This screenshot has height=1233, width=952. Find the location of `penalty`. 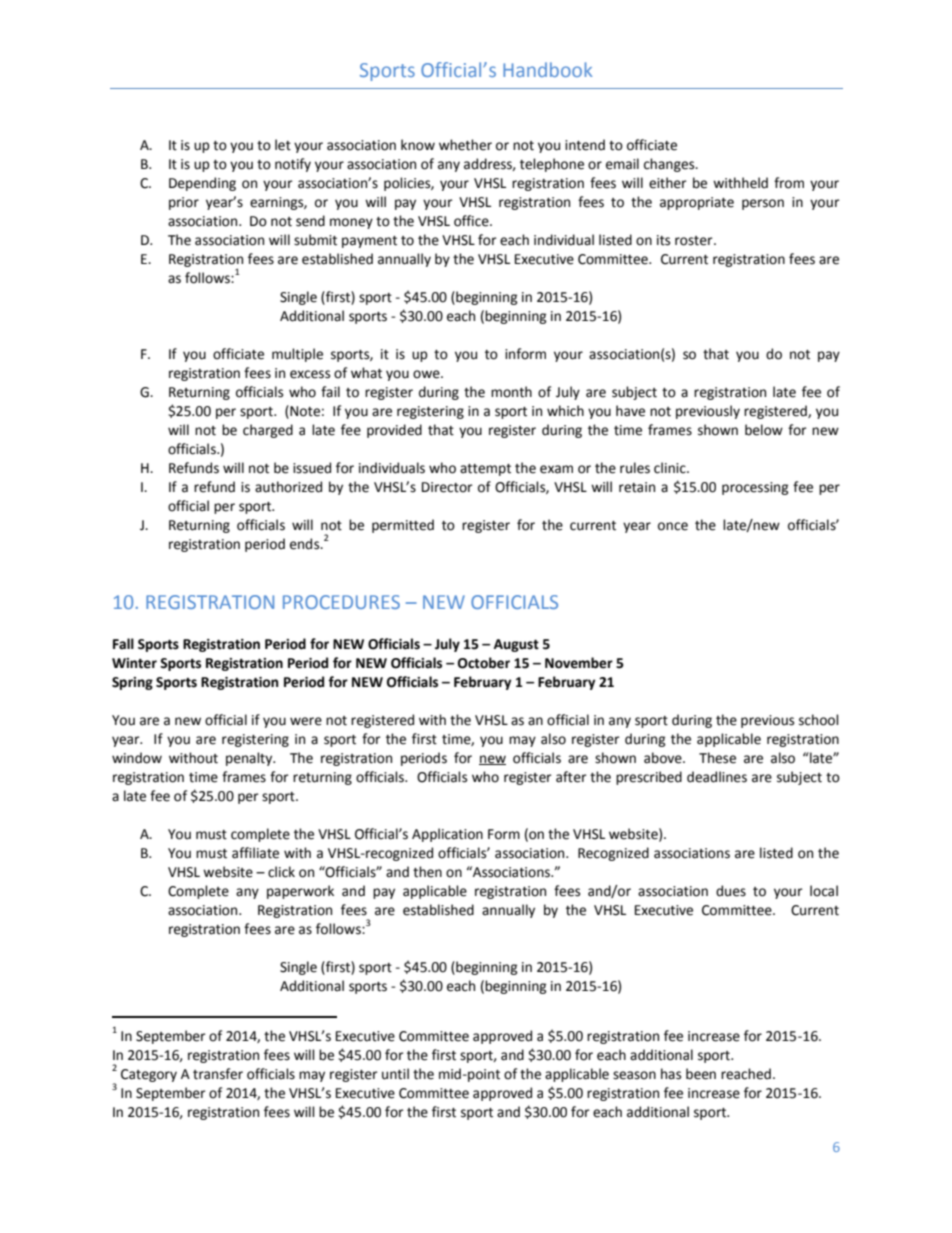

penalty is located at coordinates (250, 759).
